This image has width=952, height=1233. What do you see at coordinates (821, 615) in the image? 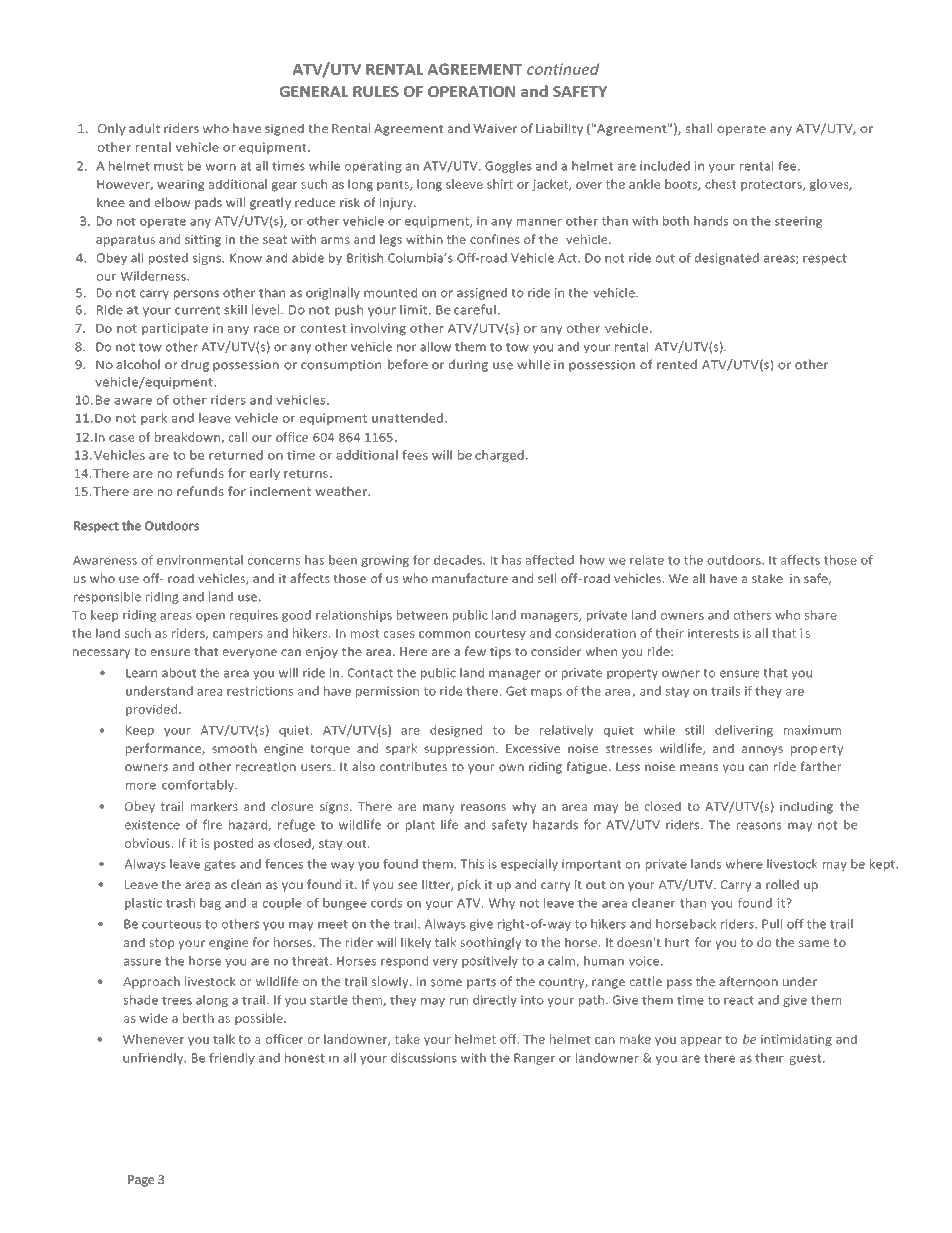
I see `share` at bounding box center [821, 615].
